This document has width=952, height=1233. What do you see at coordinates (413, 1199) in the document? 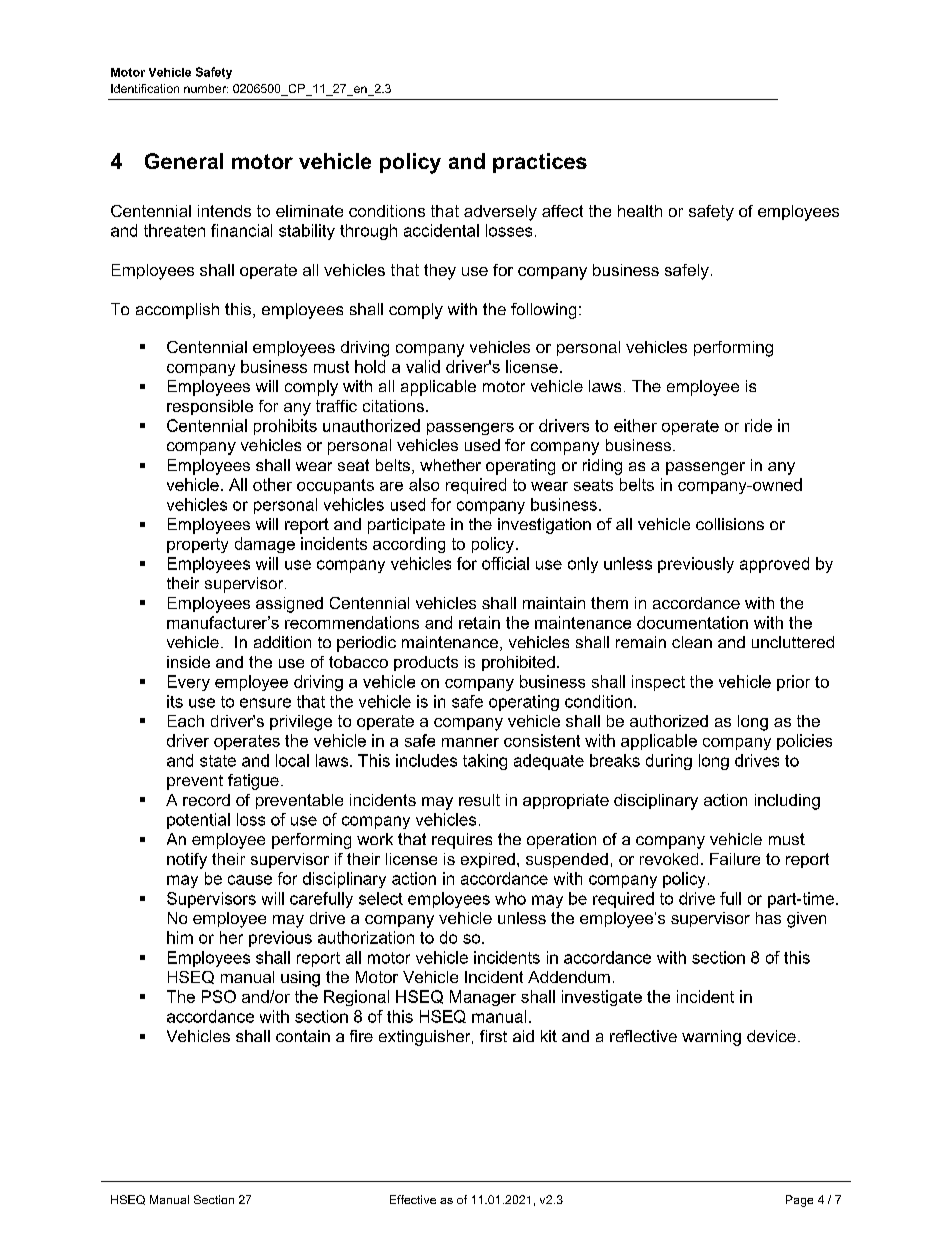
I see `Effective` at bounding box center [413, 1199].
